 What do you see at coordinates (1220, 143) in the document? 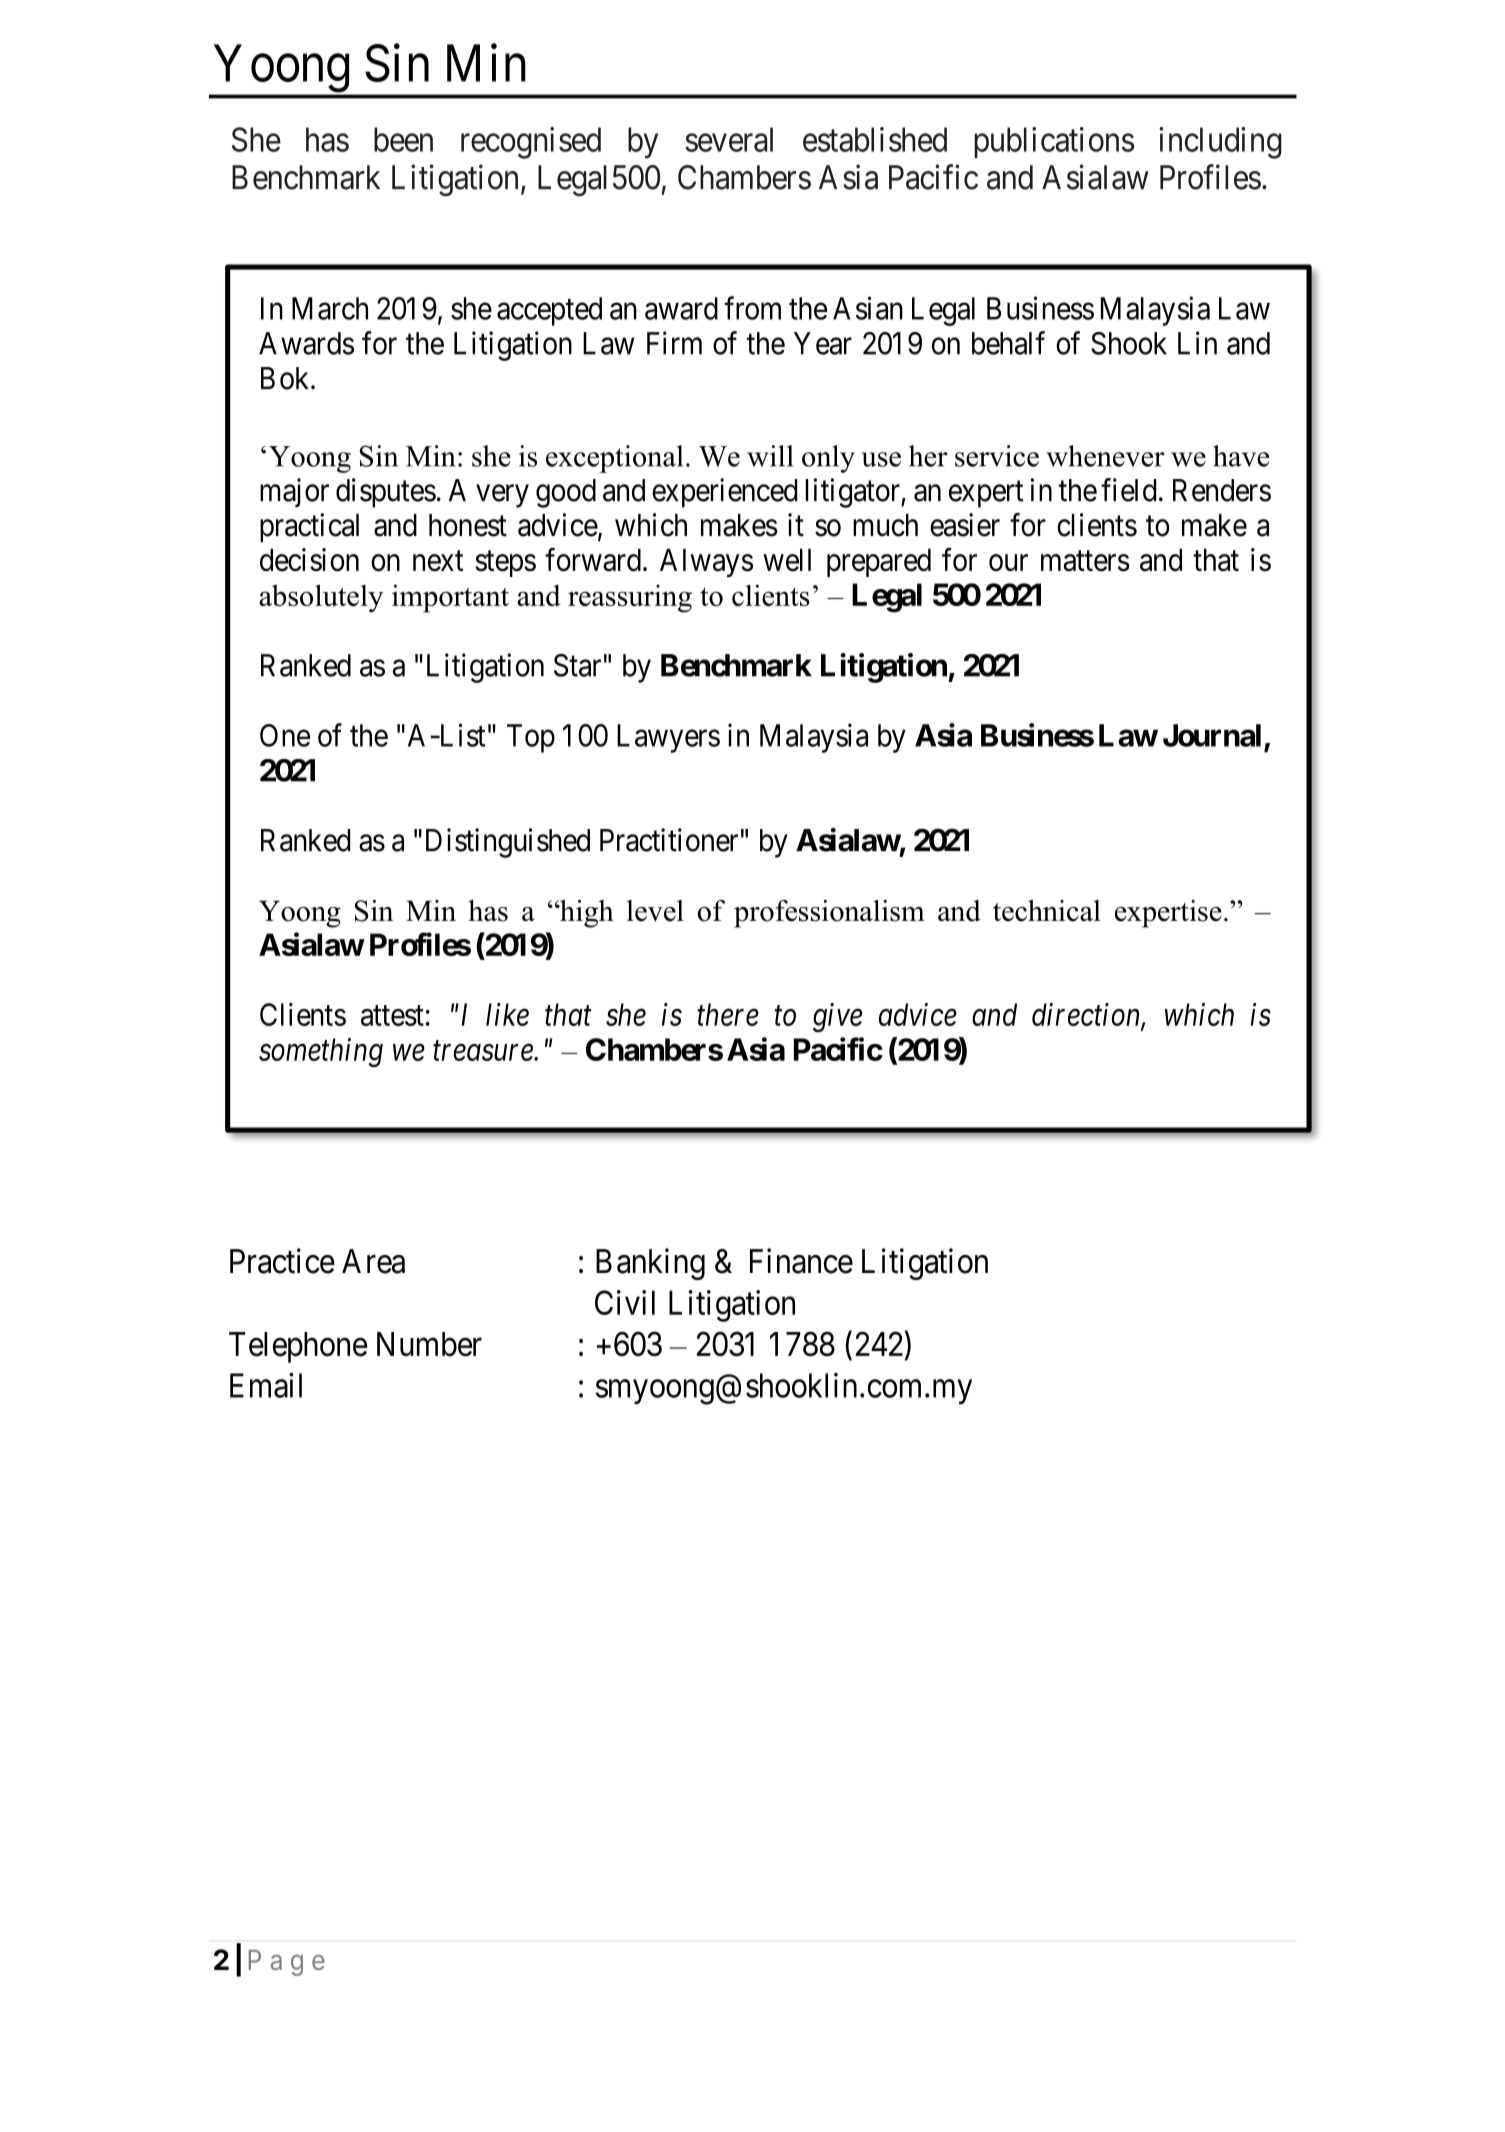
I see `including` at bounding box center [1220, 143].
